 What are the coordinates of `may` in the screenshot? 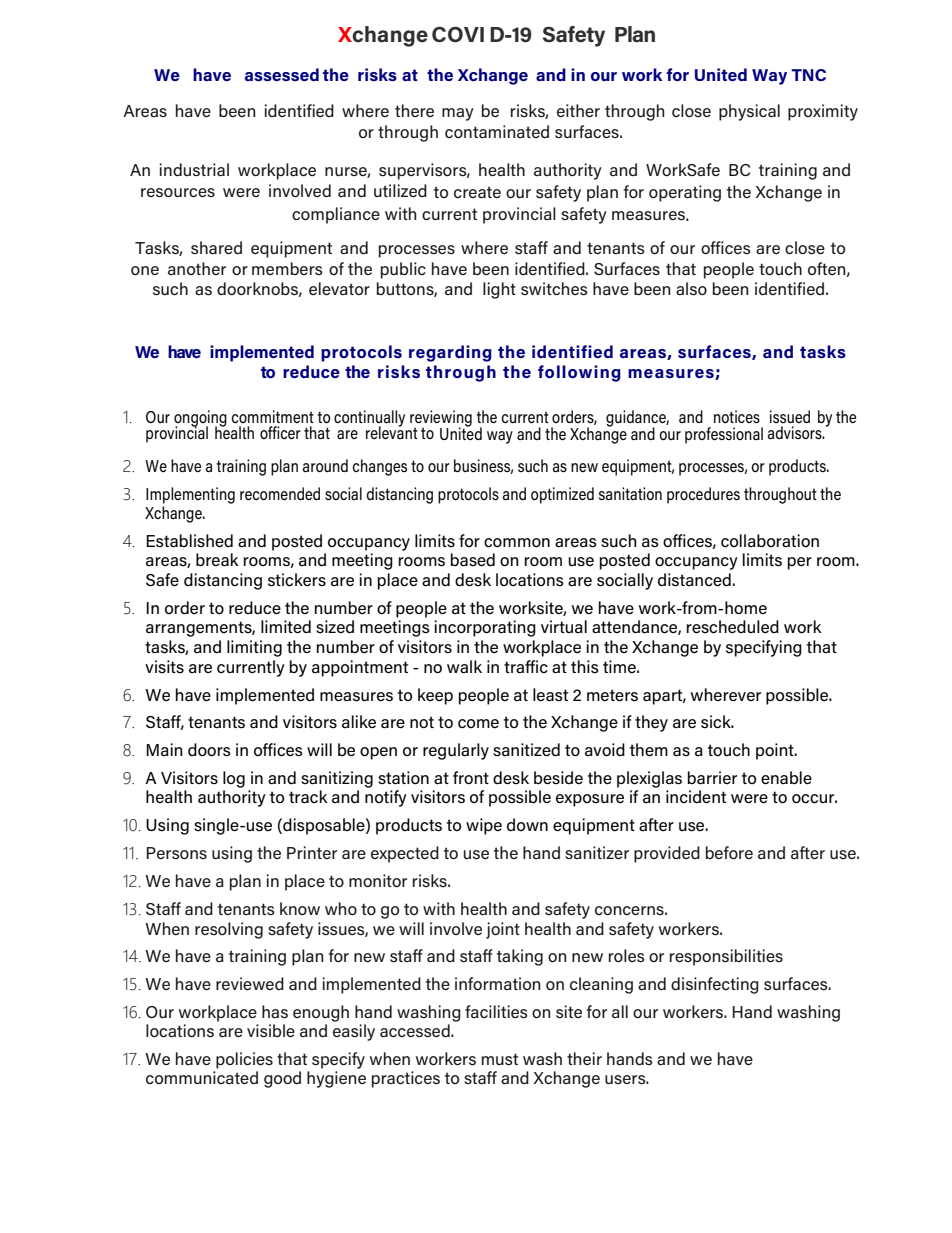 It's located at (458, 114).
